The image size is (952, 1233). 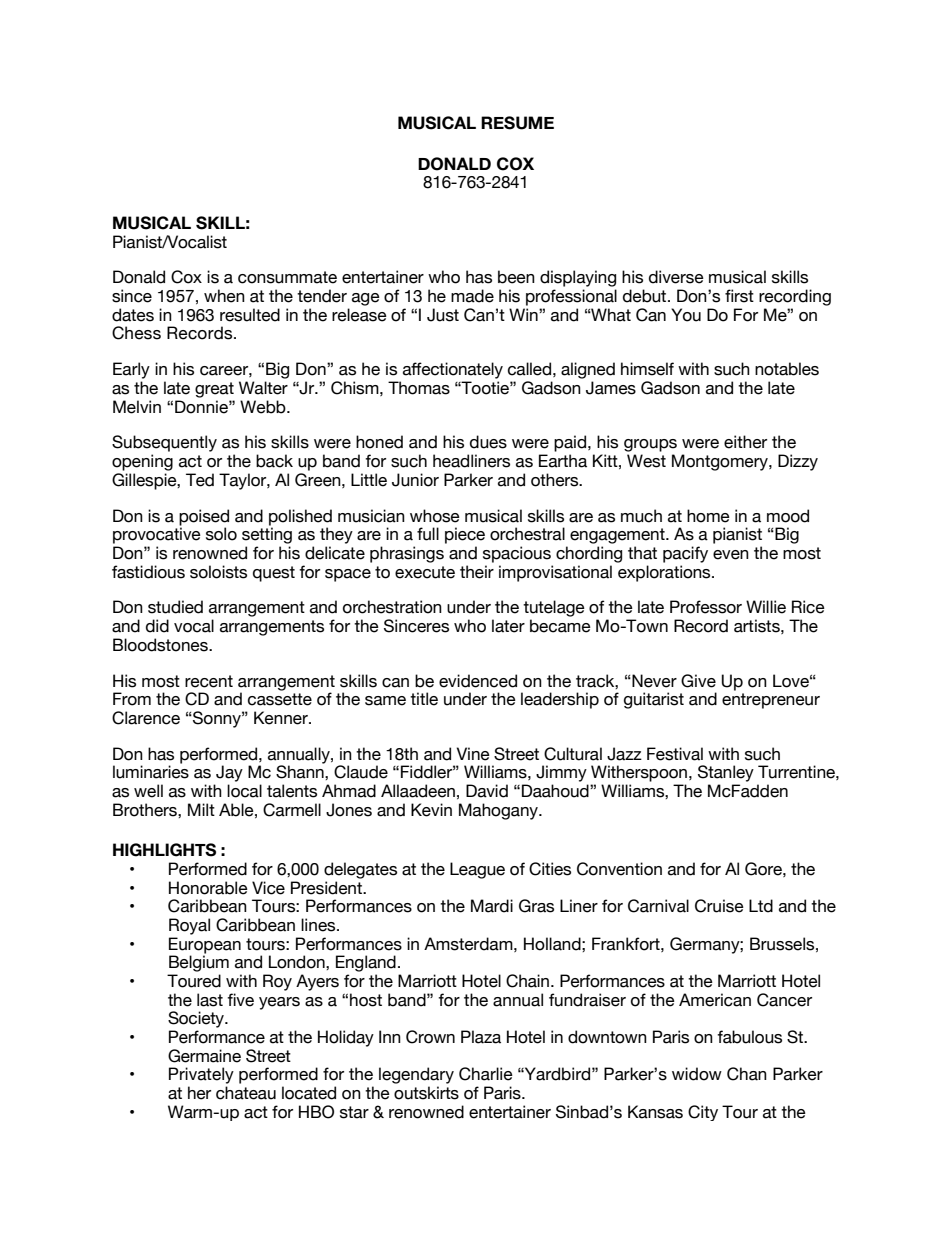 What do you see at coordinates (201, 1075) in the page?
I see `Privately` at bounding box center [201, 1075].
